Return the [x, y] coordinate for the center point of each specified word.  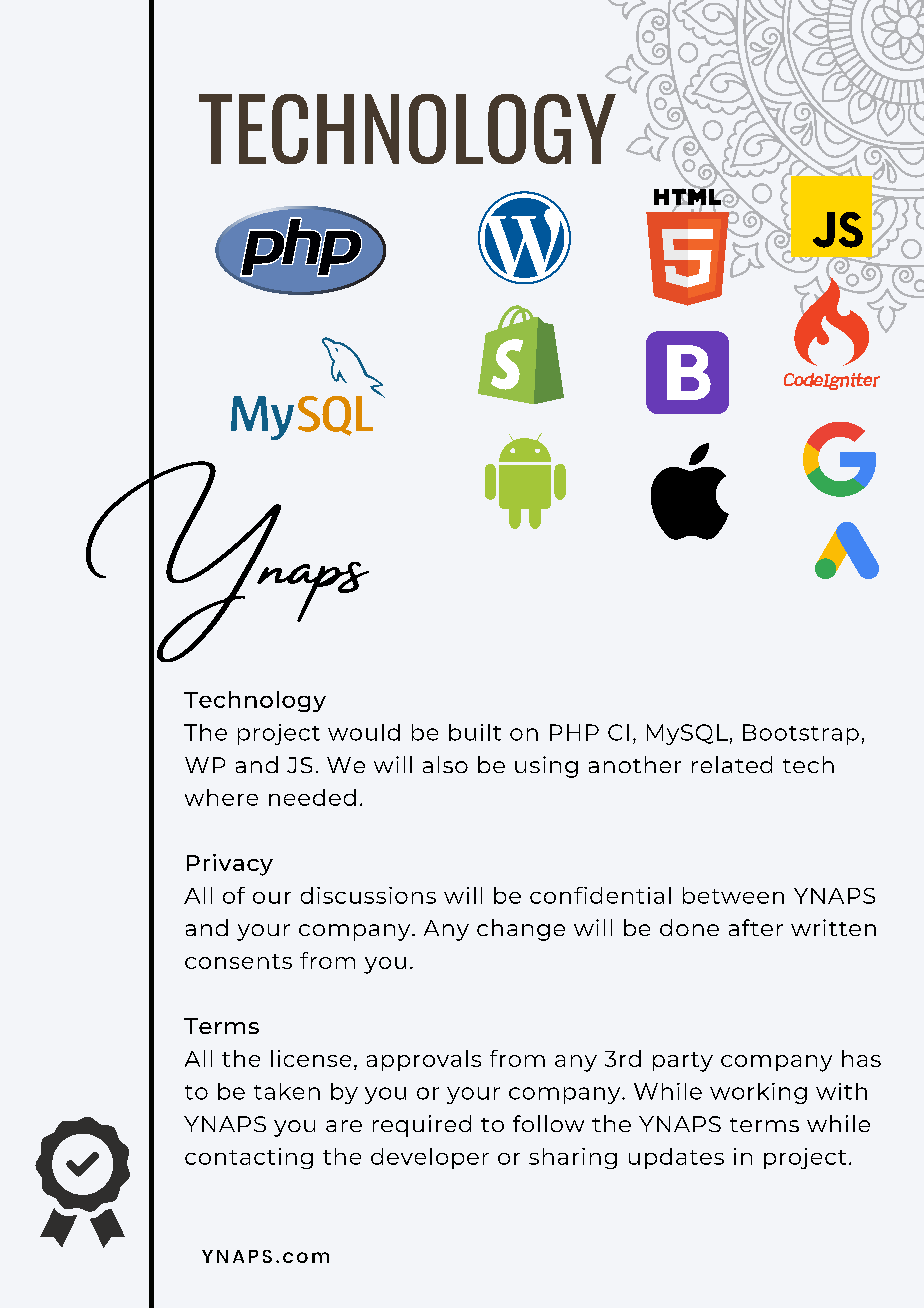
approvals [424, 1060]
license [311, 1058]
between [733, 895]
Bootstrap [801, 734]
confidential [600, 895]
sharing [573, 1158]
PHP [574, 732]
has [861, 1058]
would [364, 732]
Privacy [230, 865]
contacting [249, 1158]
